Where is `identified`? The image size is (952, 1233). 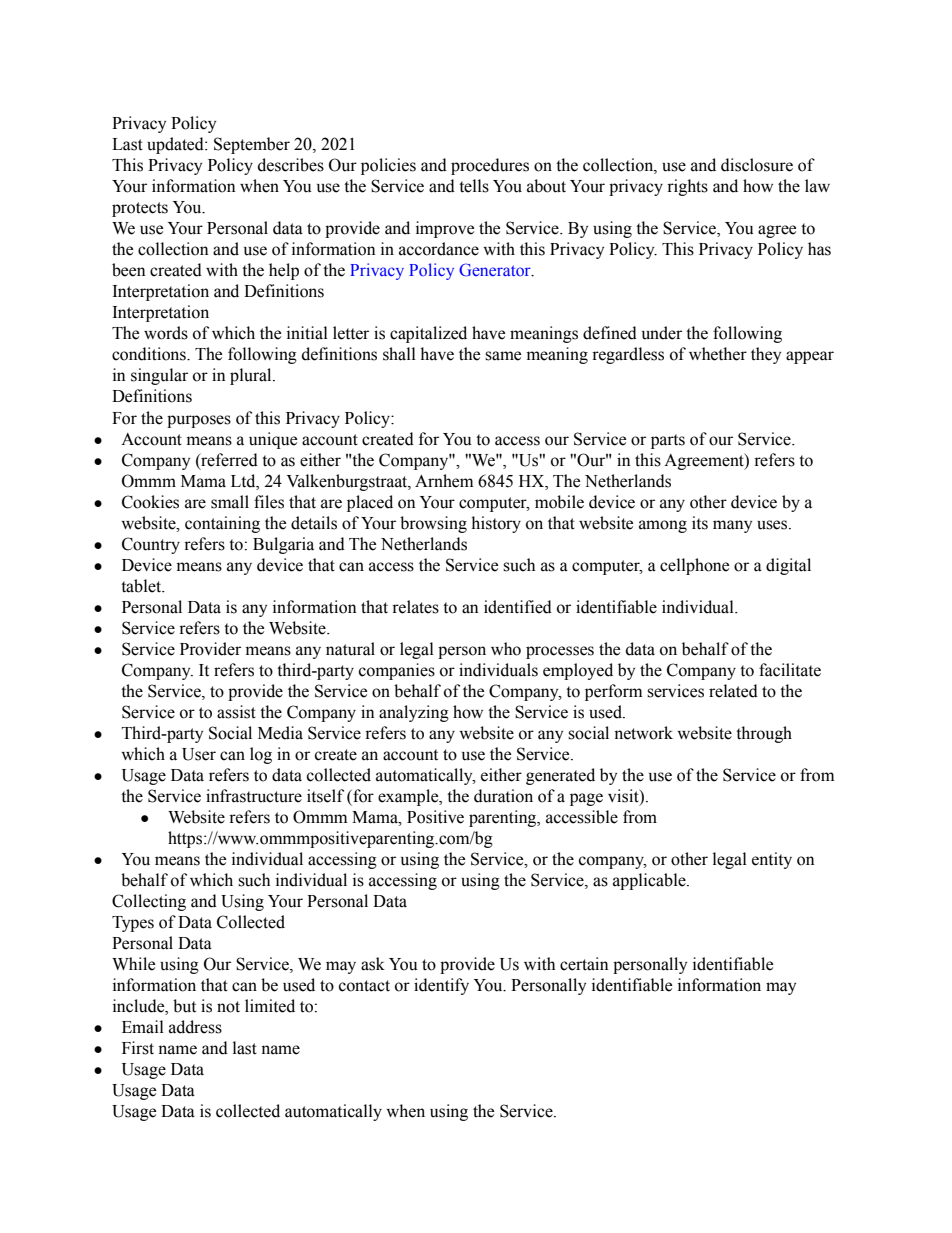
identified is located at coordinates (518, 607).
